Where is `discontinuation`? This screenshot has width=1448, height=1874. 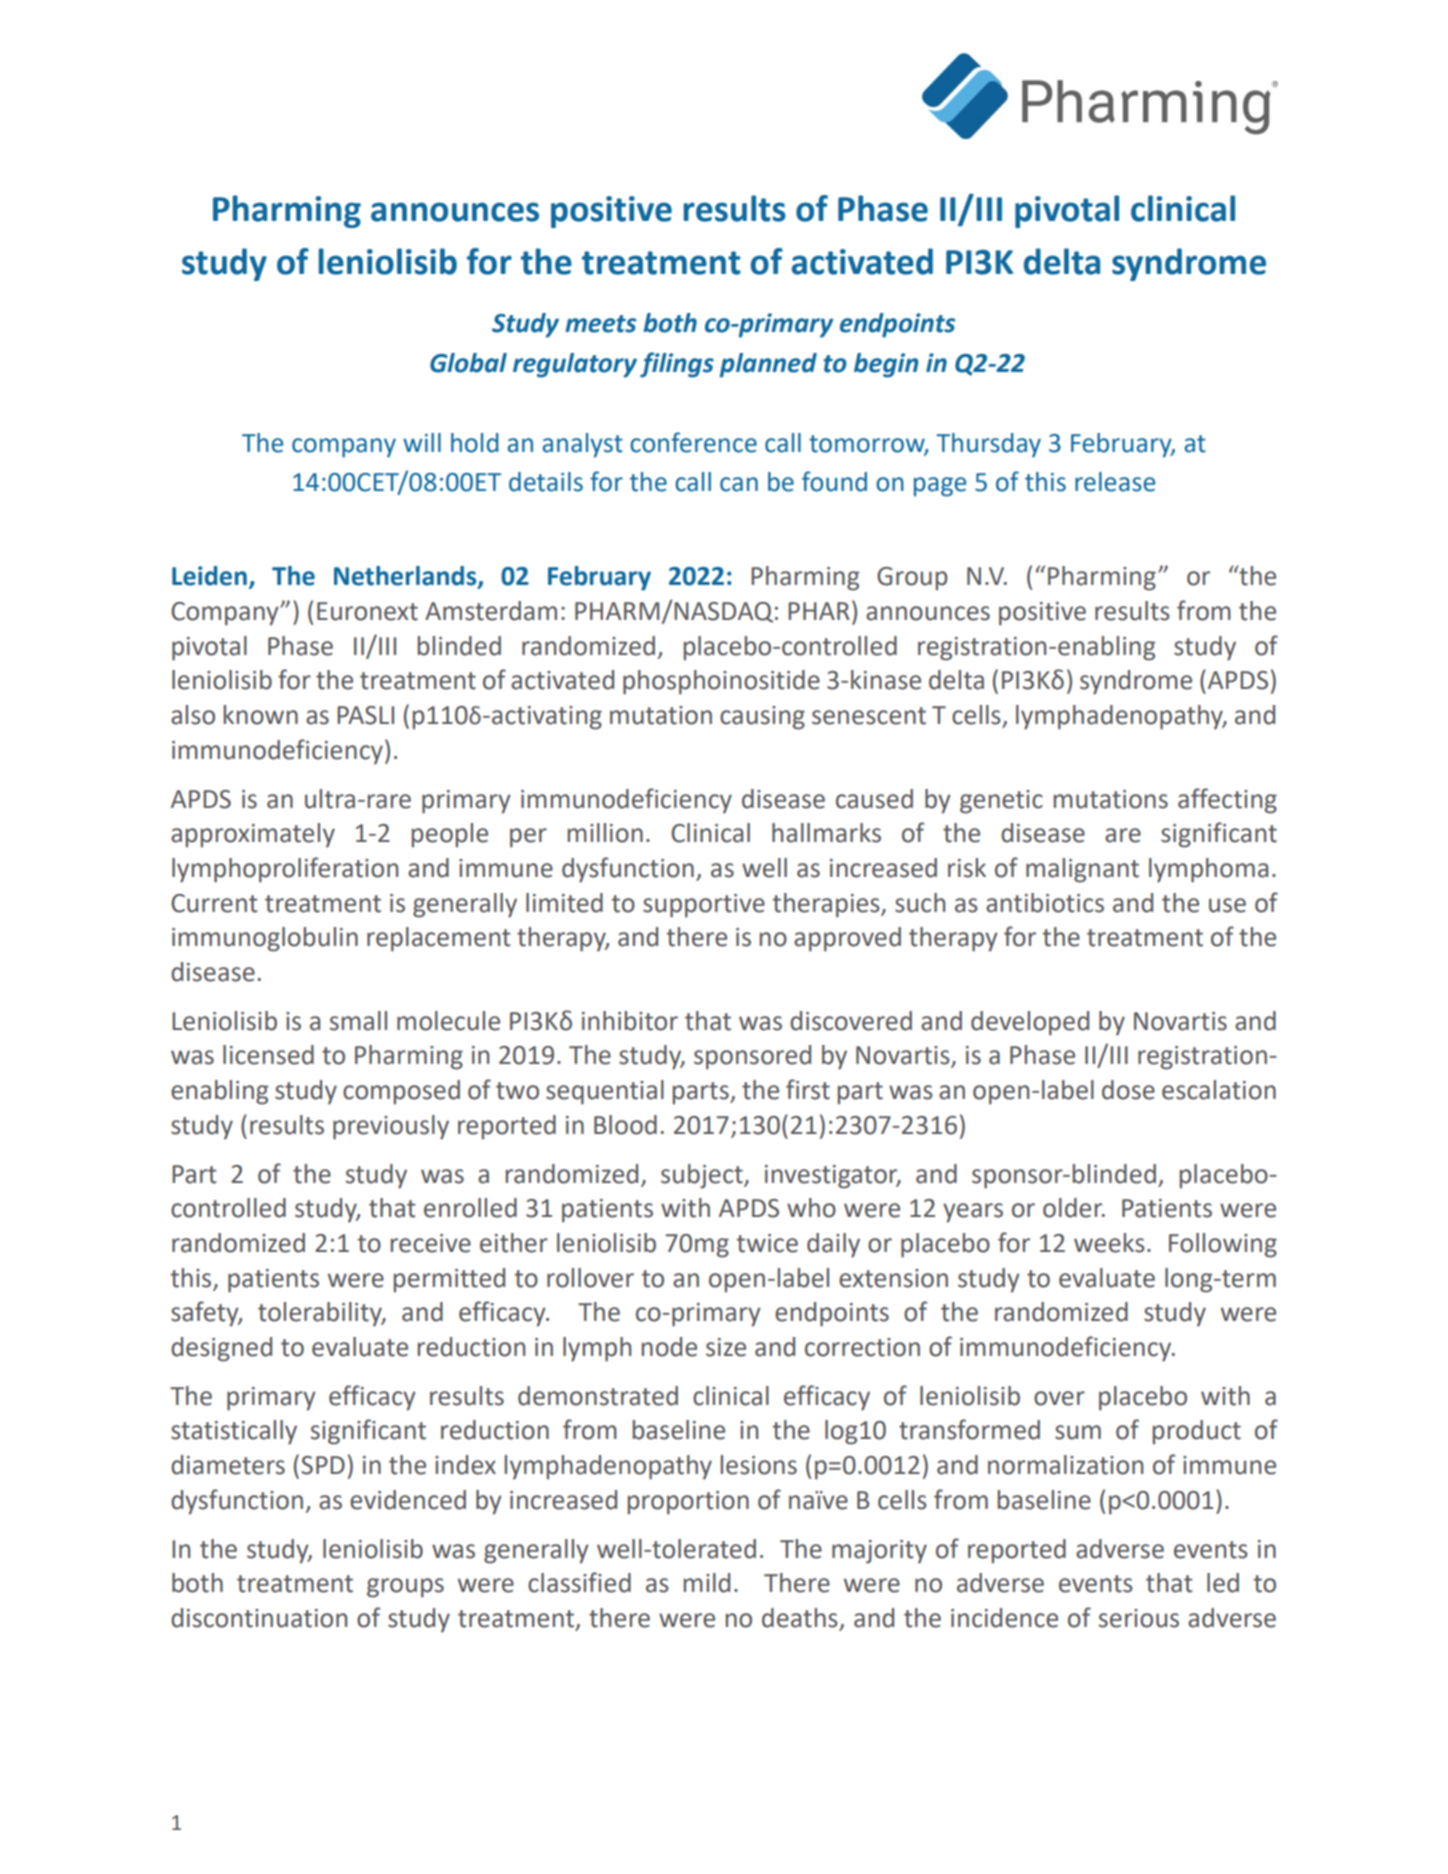
discontinuation is located at coordinates (259, 1618).
